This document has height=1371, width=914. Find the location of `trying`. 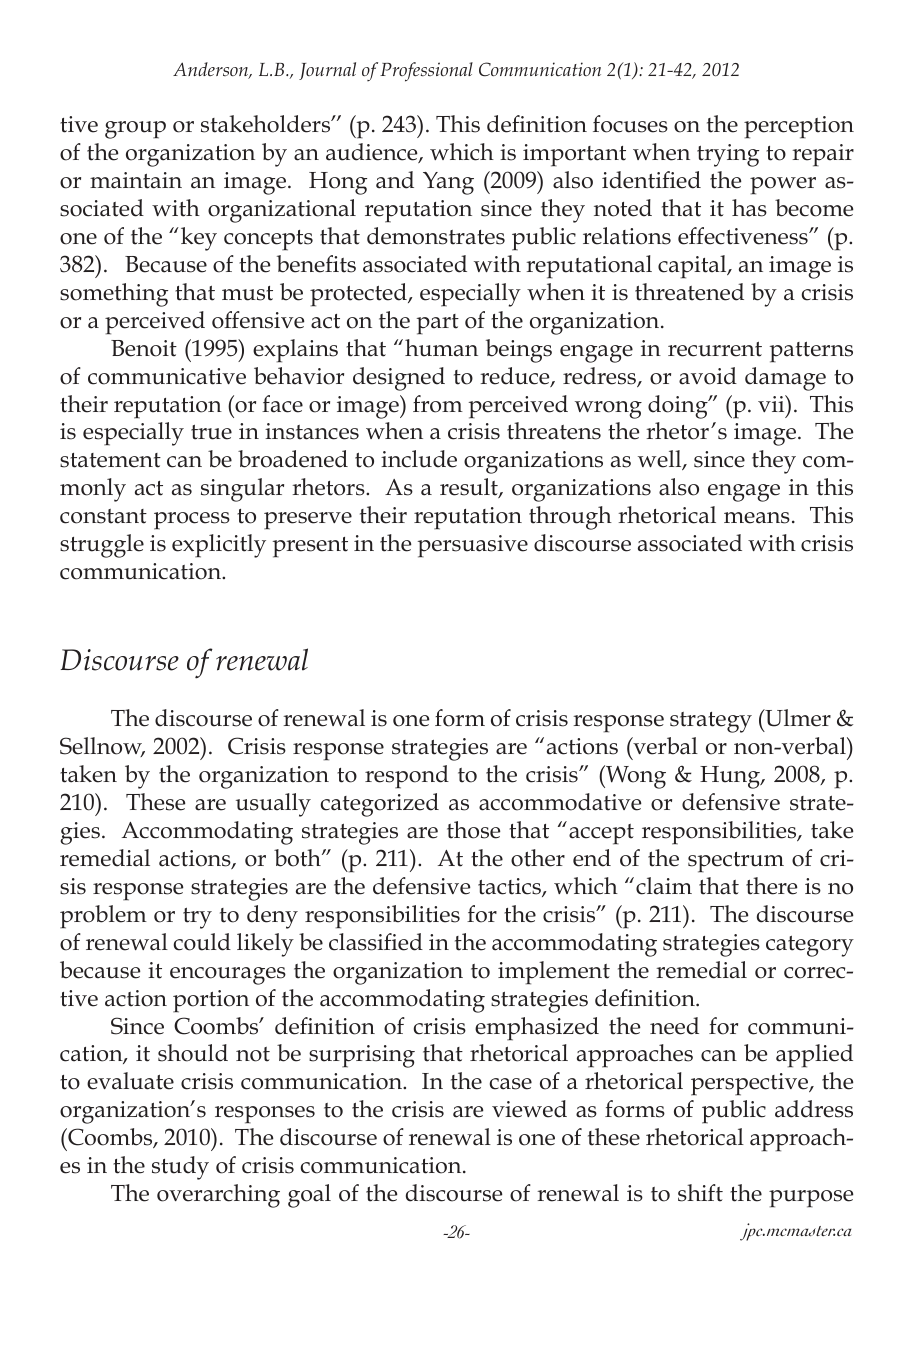

trying is located at coordinates (728, 155).
